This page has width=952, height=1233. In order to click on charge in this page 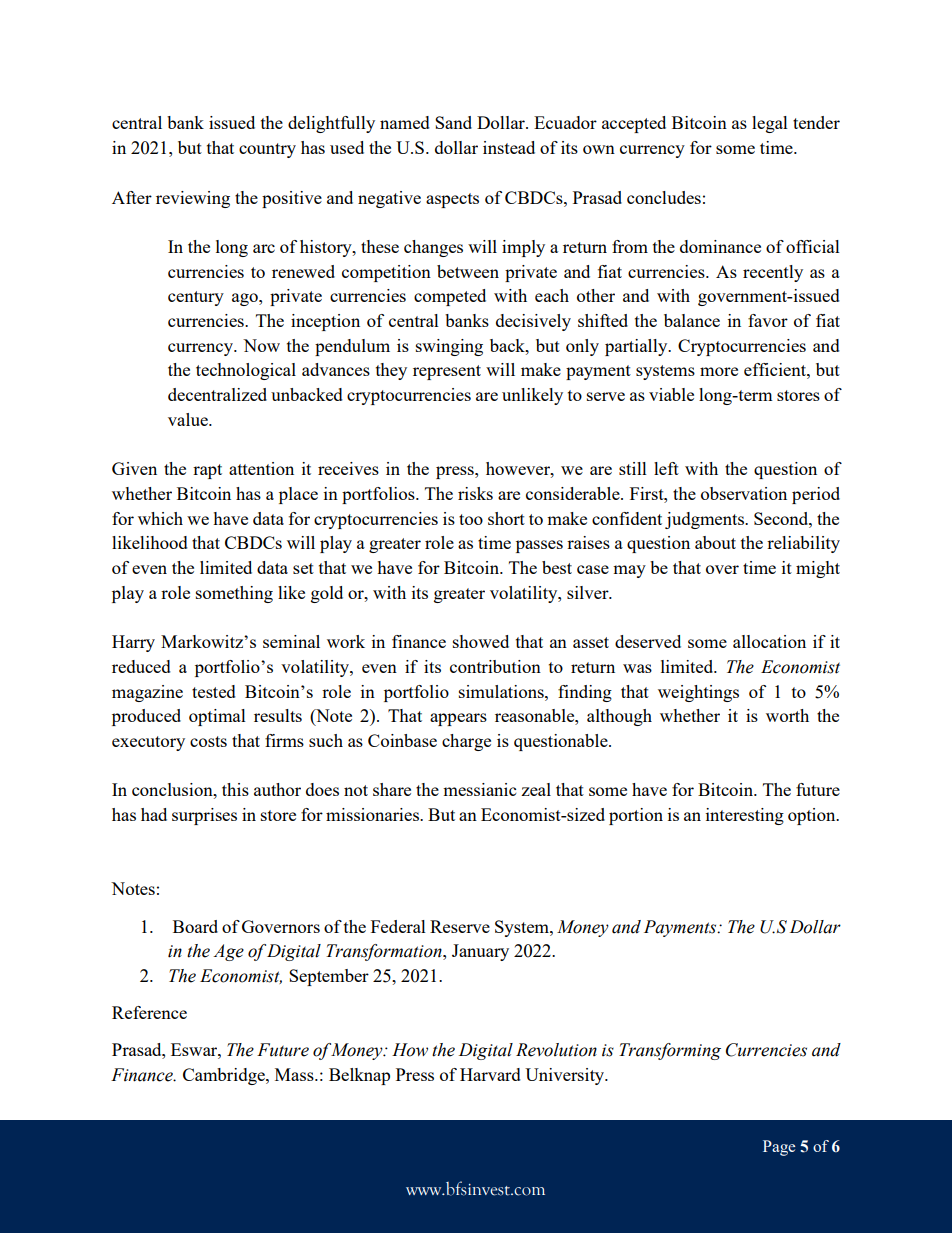, I will do `click(466, 742)`.
